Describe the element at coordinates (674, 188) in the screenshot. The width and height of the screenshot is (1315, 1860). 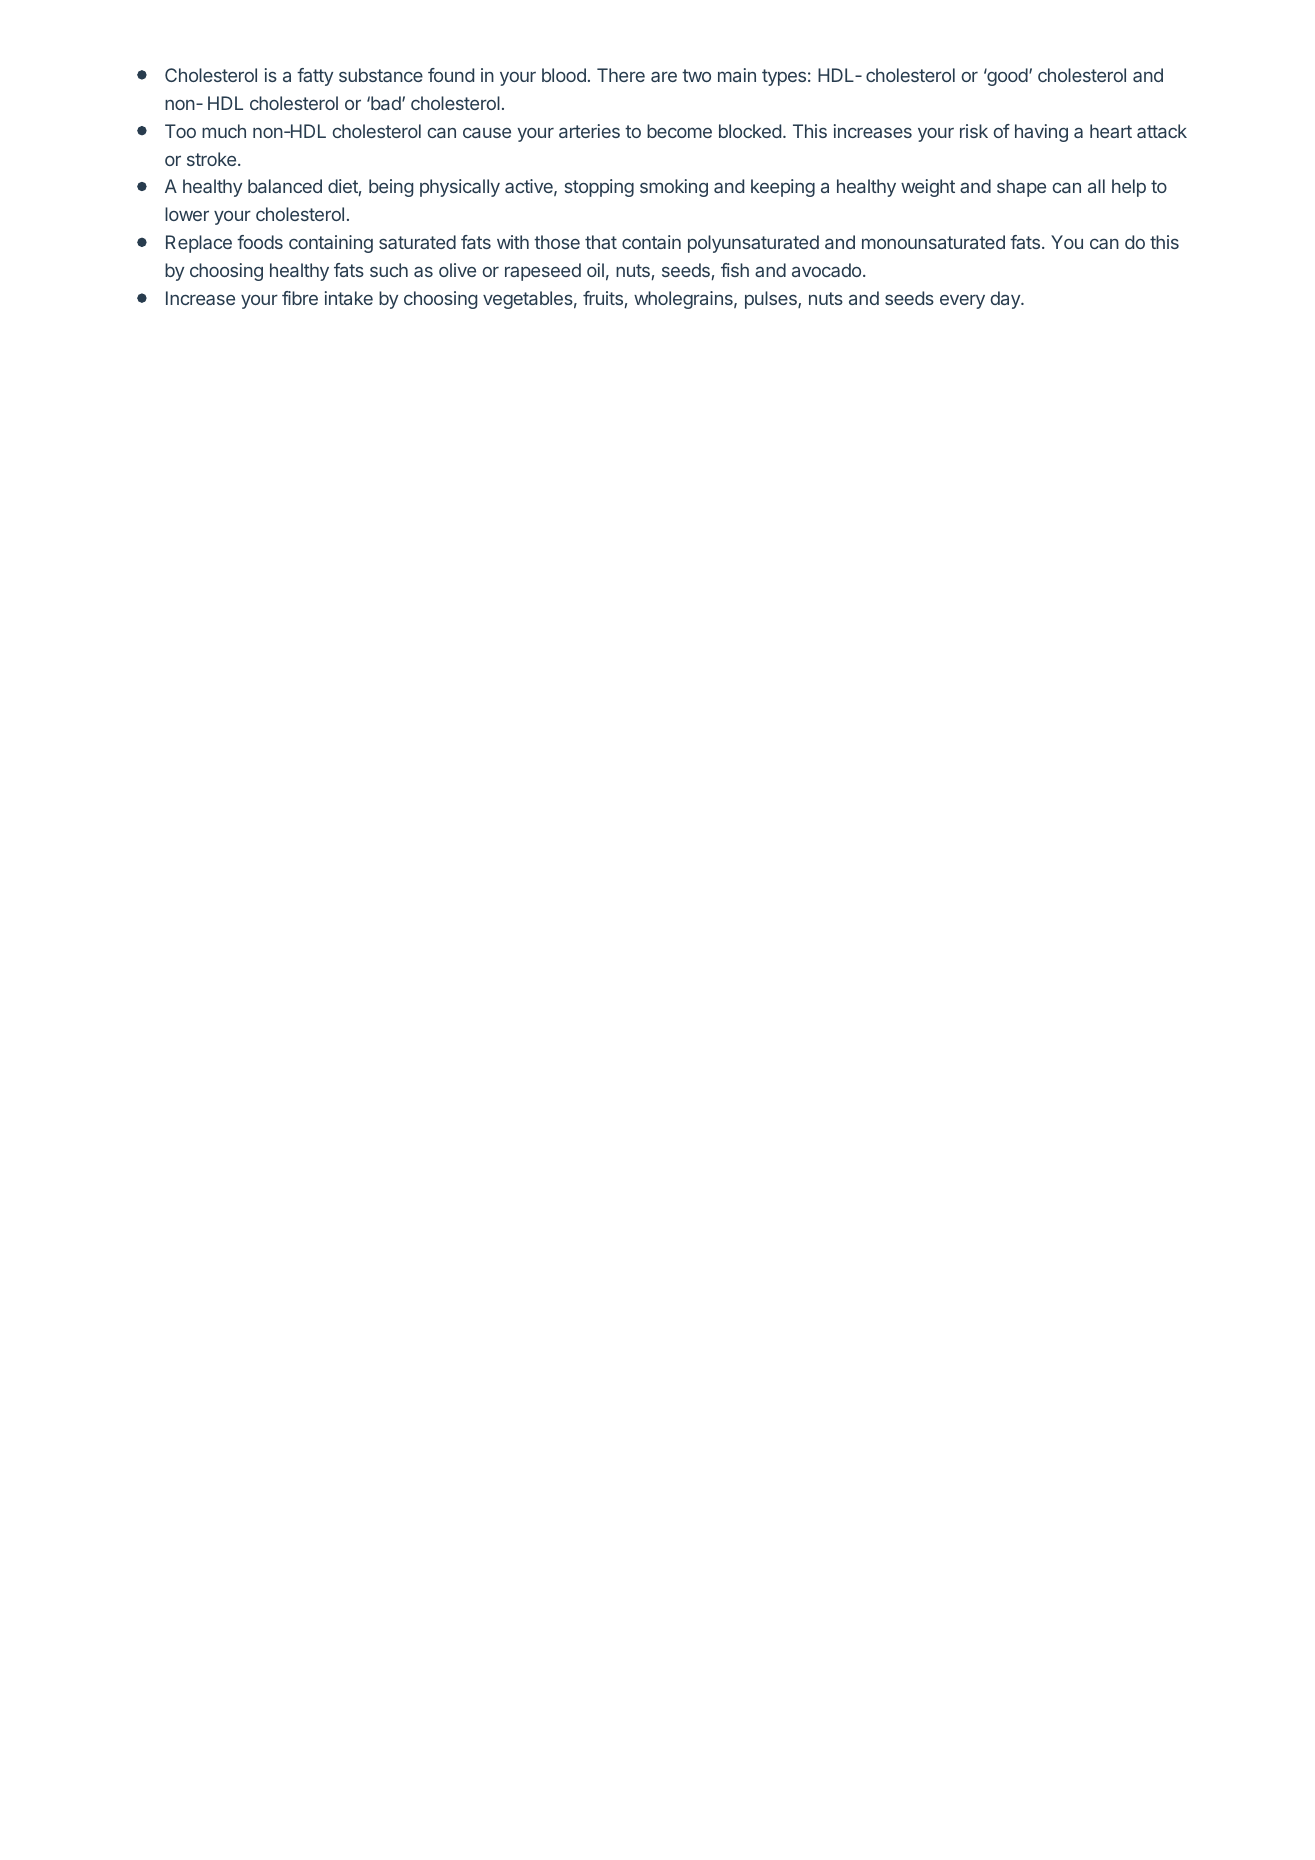
I see `smoking` at that location.
